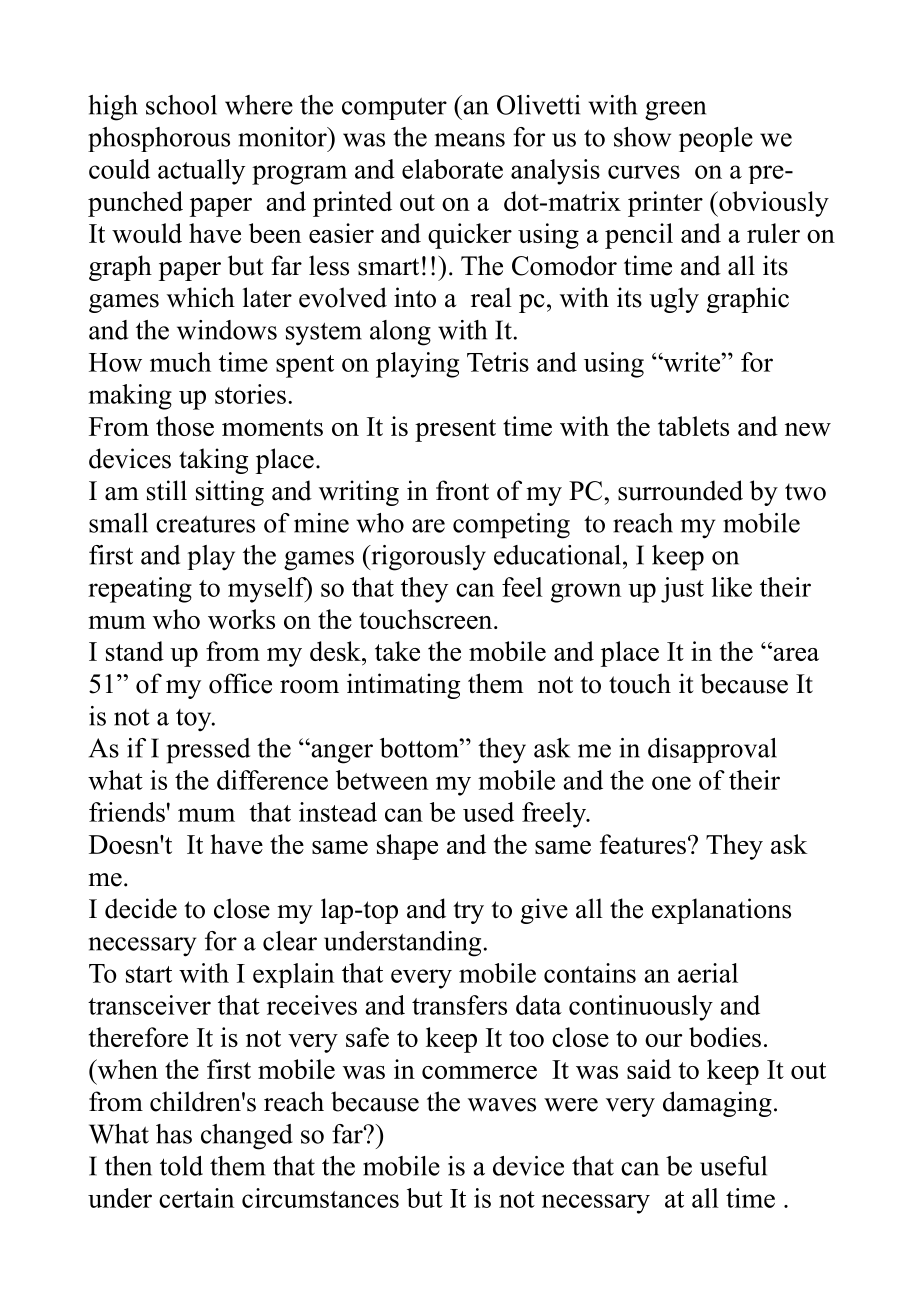 Image resolution: width=924 pixels, height=1308 pixels. What do you see at coordinates (502, 1105) in the page?
I see `waves` at bounding box center [502, 1105].
